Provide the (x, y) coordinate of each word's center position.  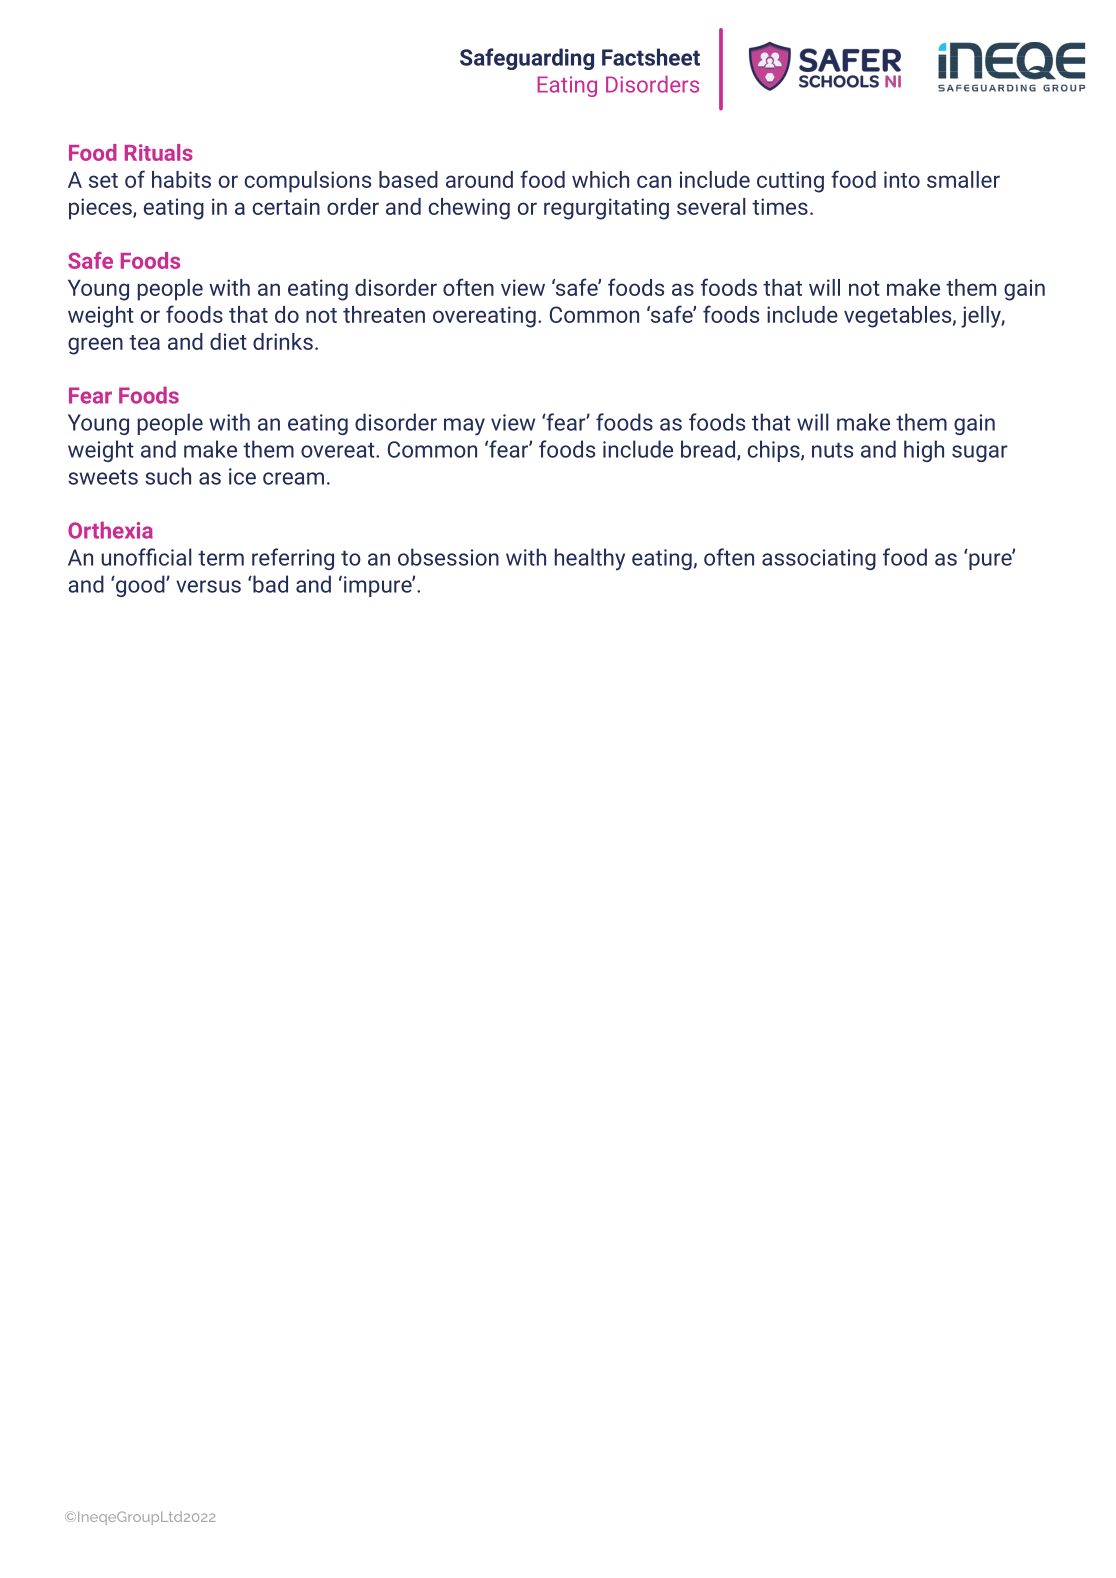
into (902, 179)
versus (208, 586)
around (479, 179)
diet (228, 341)
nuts (832, 450)
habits (181, 179)
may (464, 427)
